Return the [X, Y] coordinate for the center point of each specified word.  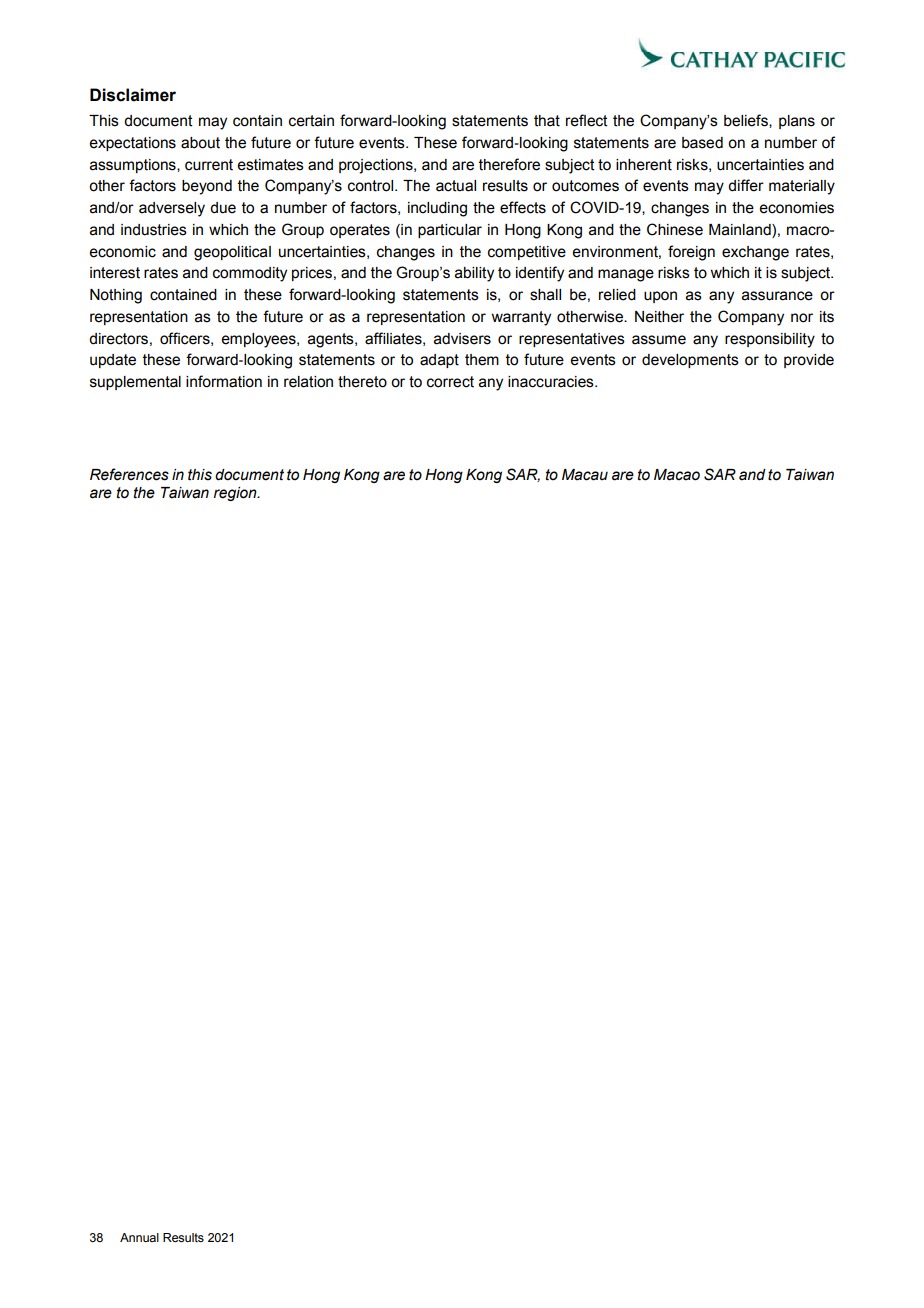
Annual [139, 1237]
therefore [509, 164]
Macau [585, 475]
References [129, 474]
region [236, 494]
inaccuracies [552, 382]
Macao [677, 475]
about [200, 143]
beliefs [747, 121]
